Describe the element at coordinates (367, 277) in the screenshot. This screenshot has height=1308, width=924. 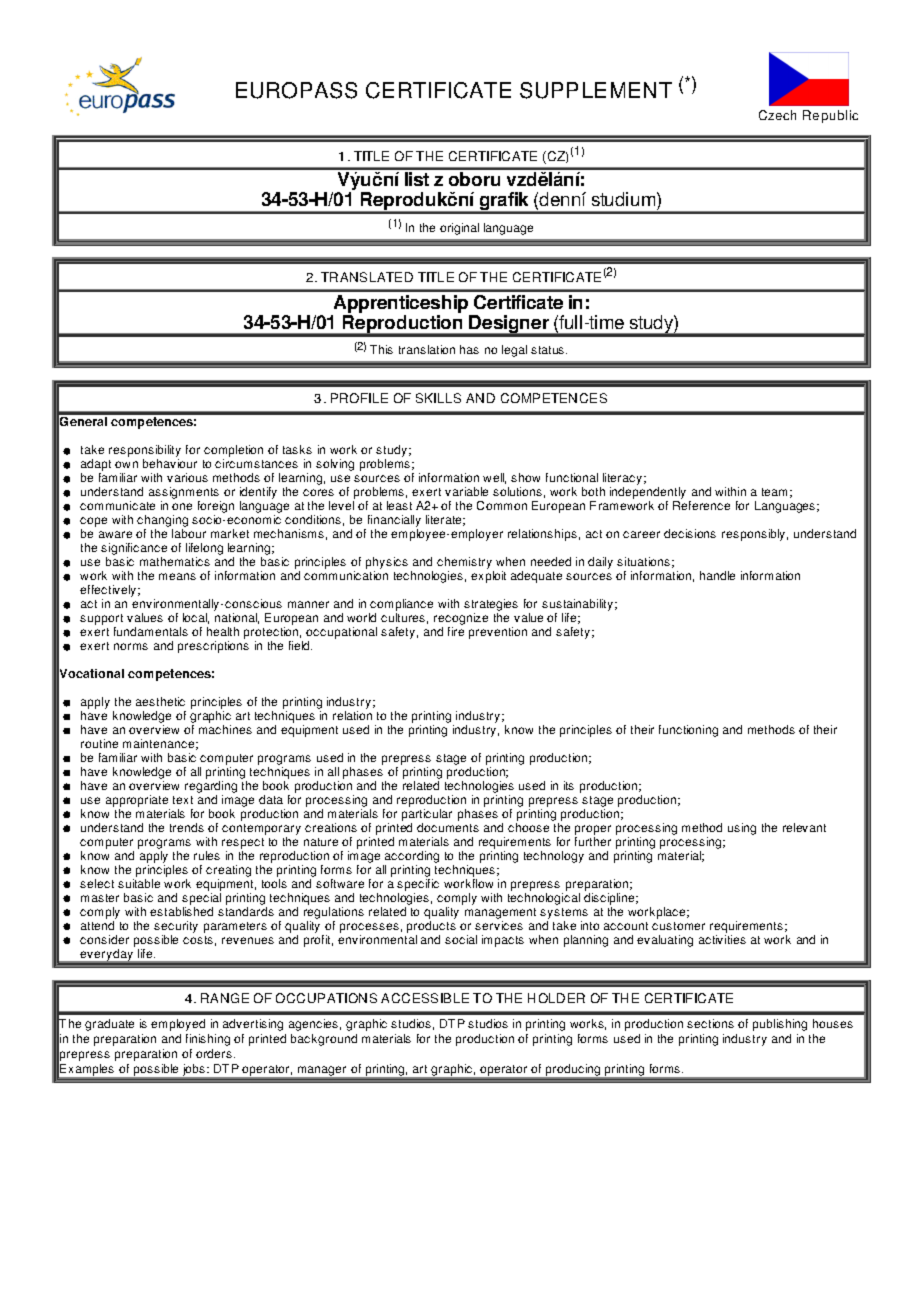
I see `TRANSLATED` at that location.
